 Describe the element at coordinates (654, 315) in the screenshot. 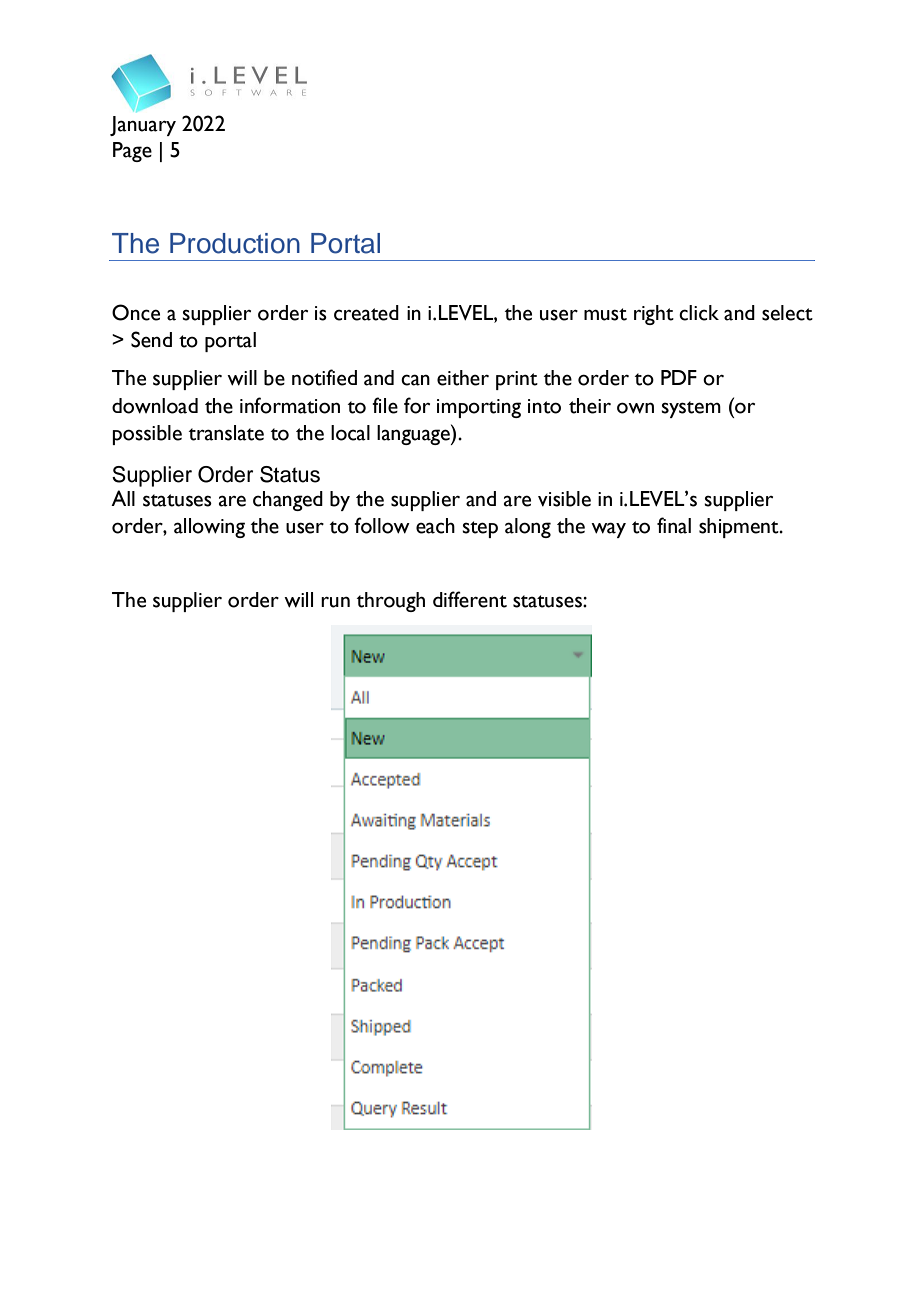

I see `right` at that location.
